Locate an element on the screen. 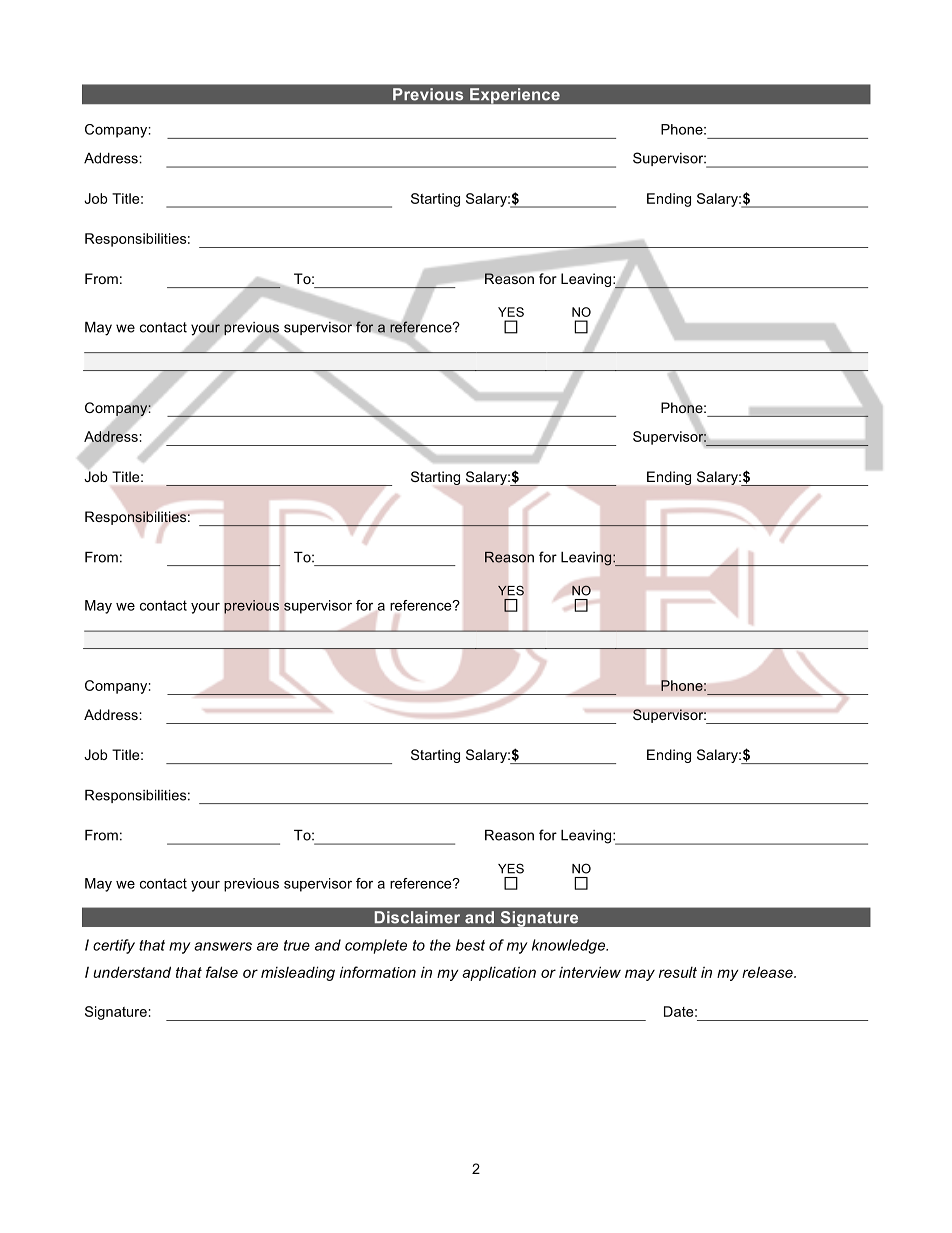 This screenshot has height=1233, width=952. release is located at coordinates (768, 972).
